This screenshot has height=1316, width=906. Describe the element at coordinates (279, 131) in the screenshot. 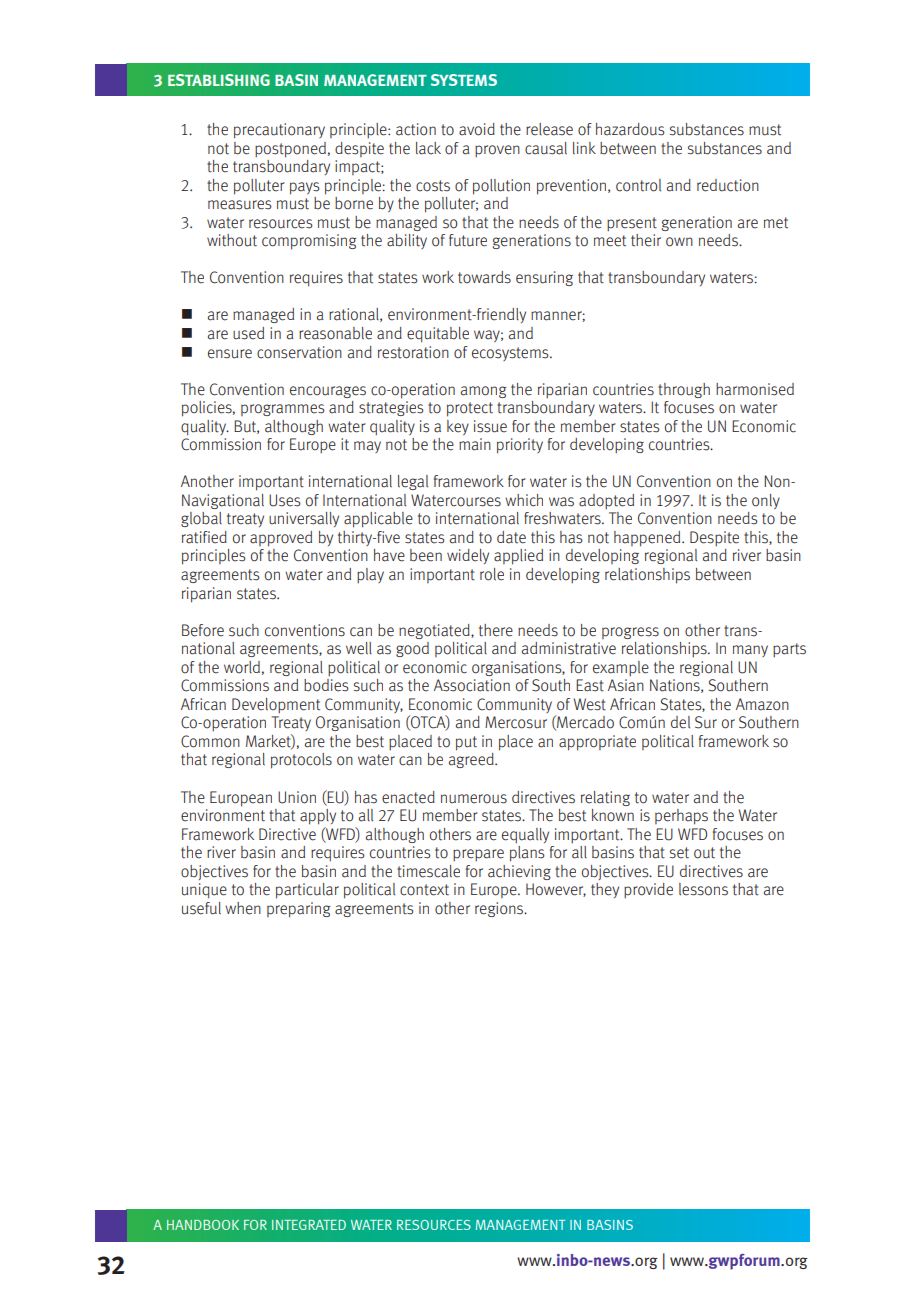

I see `precautionary` at that location.
